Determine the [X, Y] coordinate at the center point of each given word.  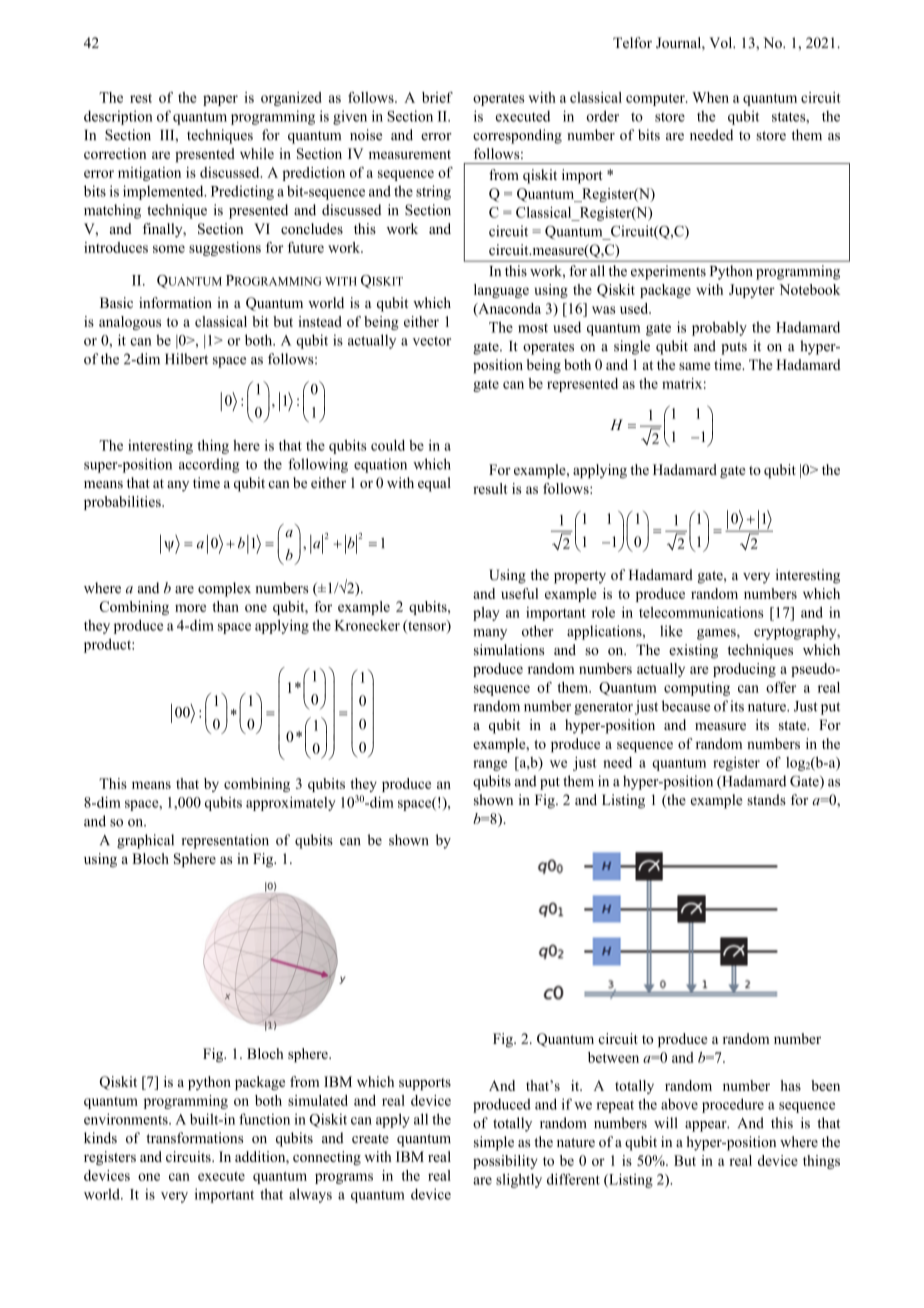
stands [766, 799]
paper [220, 100]
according [209, 465]
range [490, 765]
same [694, 366]
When [710, 97]
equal [434, 484]
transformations [194, 1138]
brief [437, 97]
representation [225, 841]
